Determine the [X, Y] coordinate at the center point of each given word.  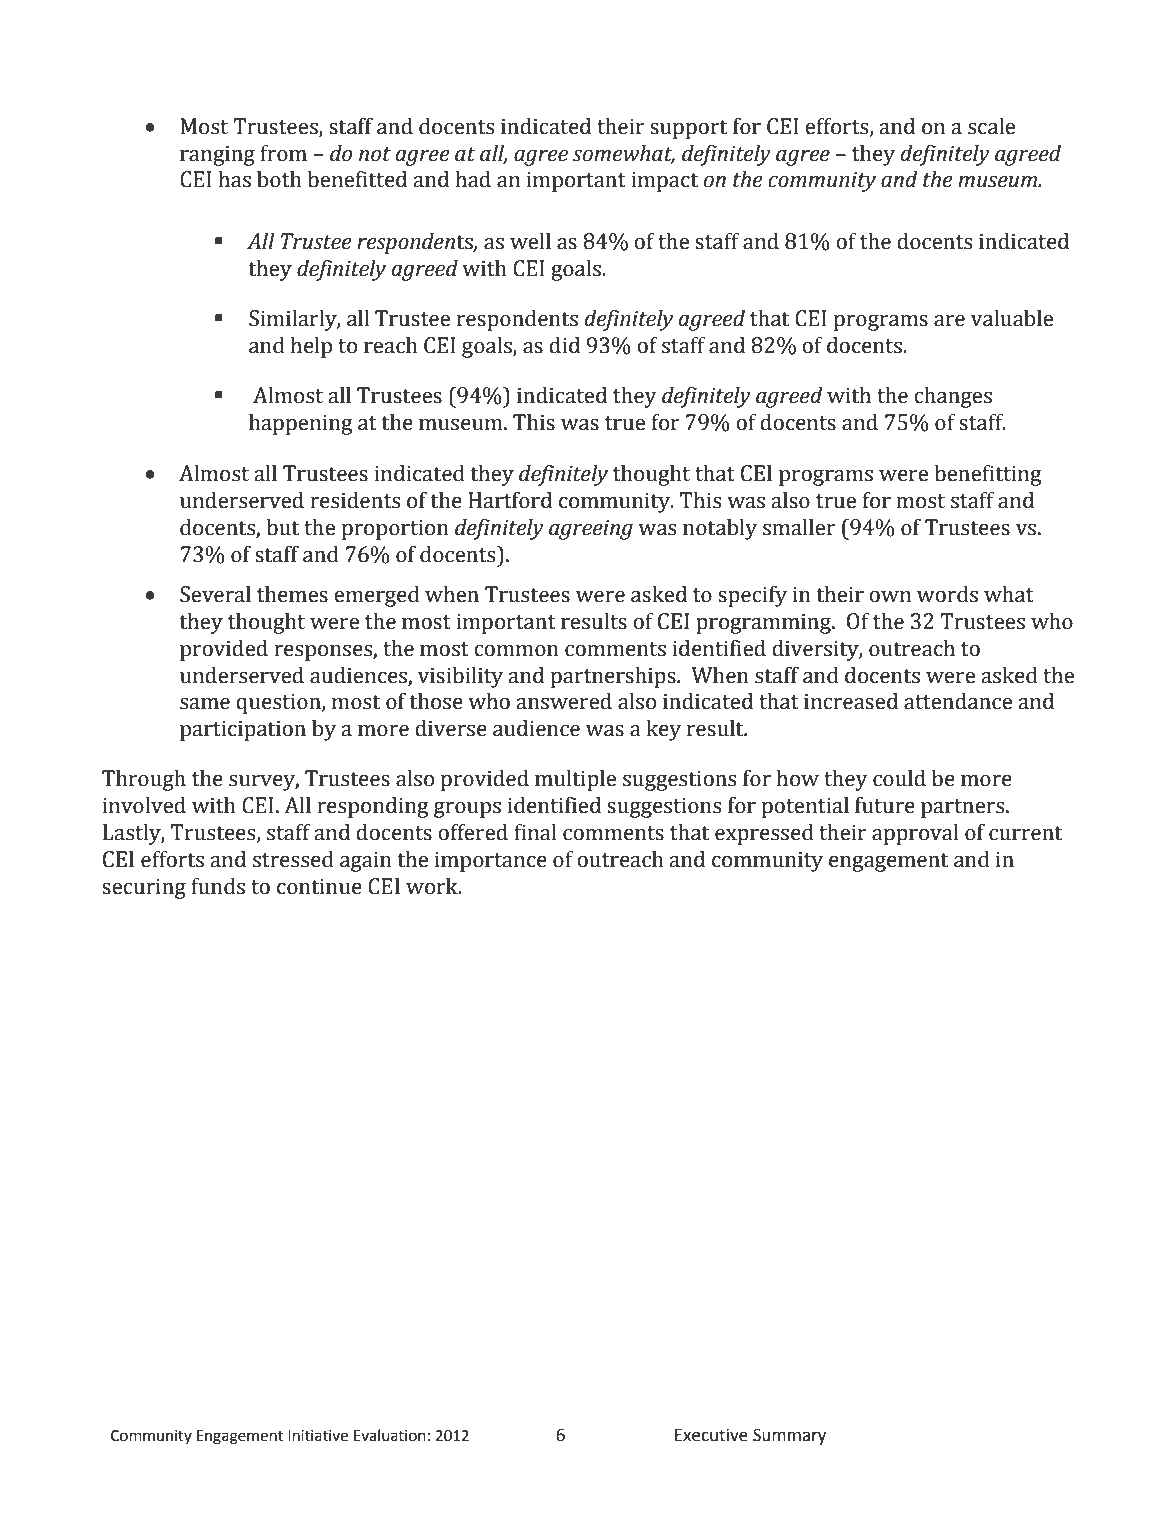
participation [243, 731]
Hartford [510, 500]
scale [991, 126]
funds [218, 886]
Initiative [318, 1436]
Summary [789, 1436]
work [433, 886]
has [235, 179]
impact [664, 182]
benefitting [988, 475]
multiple [575, 780]
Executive [711, 1435]
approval [915, 834]
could [899, 778]
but [282, 527]
